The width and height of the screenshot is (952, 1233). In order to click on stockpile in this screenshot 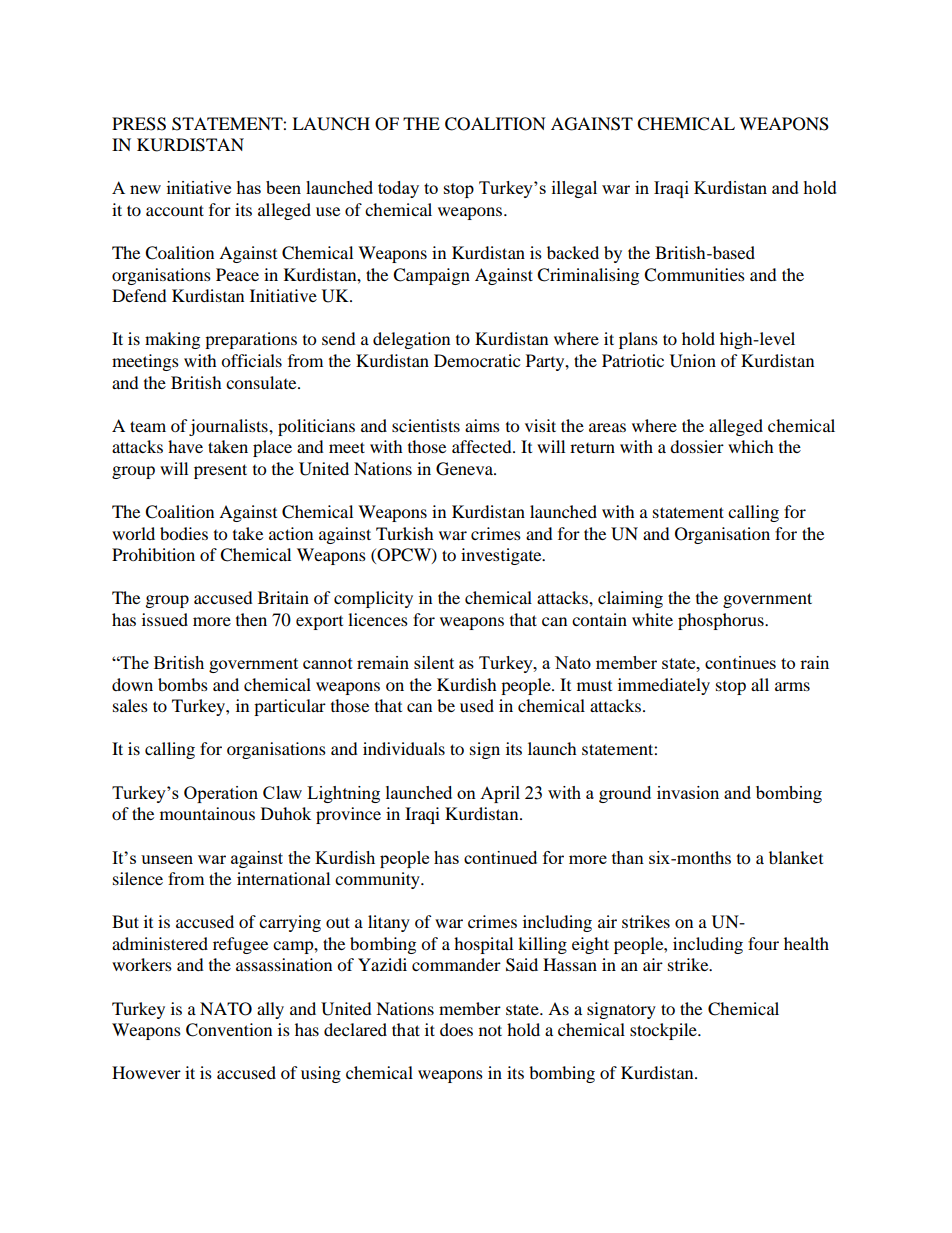, I will do `click(664, 1031)`.
